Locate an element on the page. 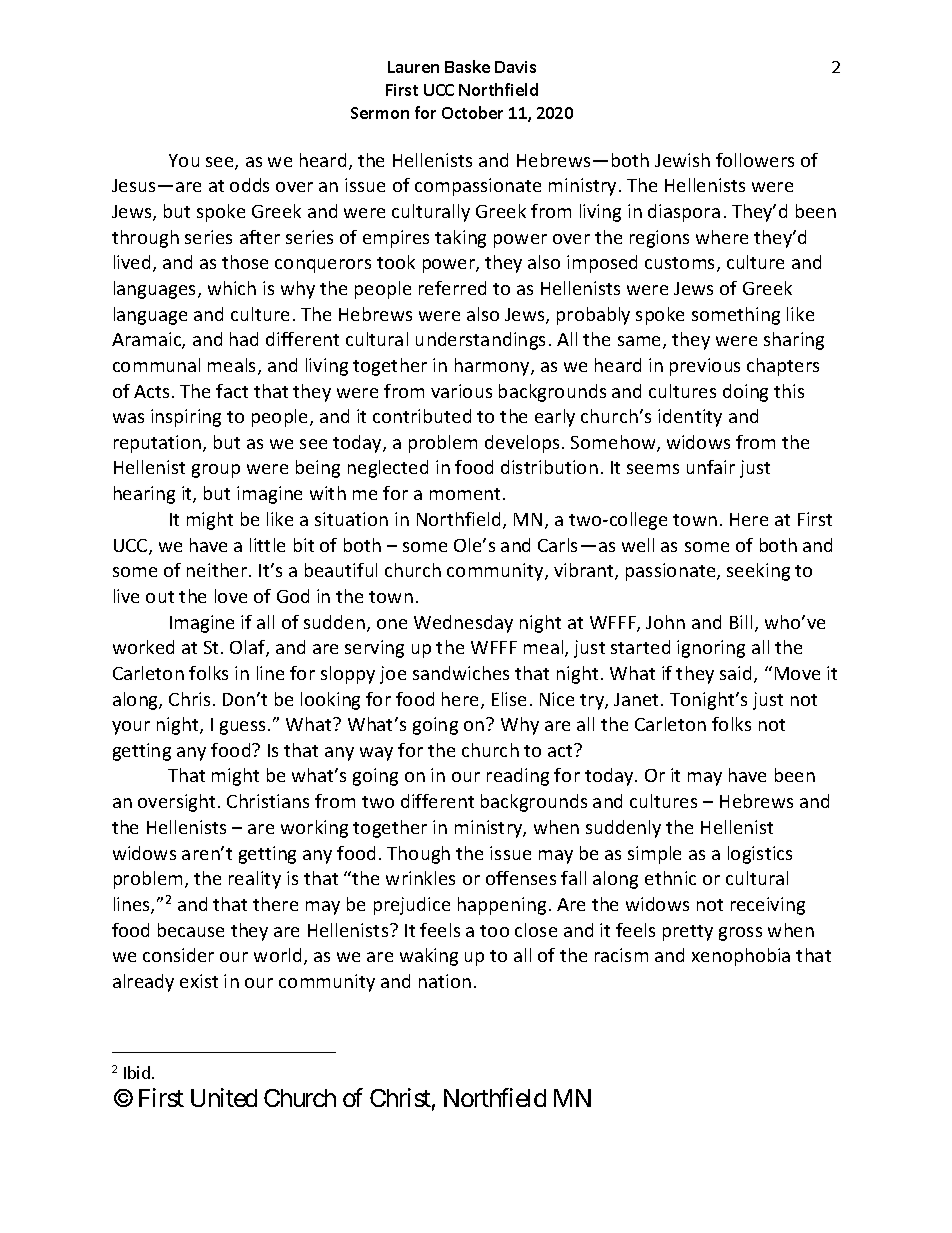 The height and width of the page is (1233, 952). Jewish is located at coordinates (682, 160).
